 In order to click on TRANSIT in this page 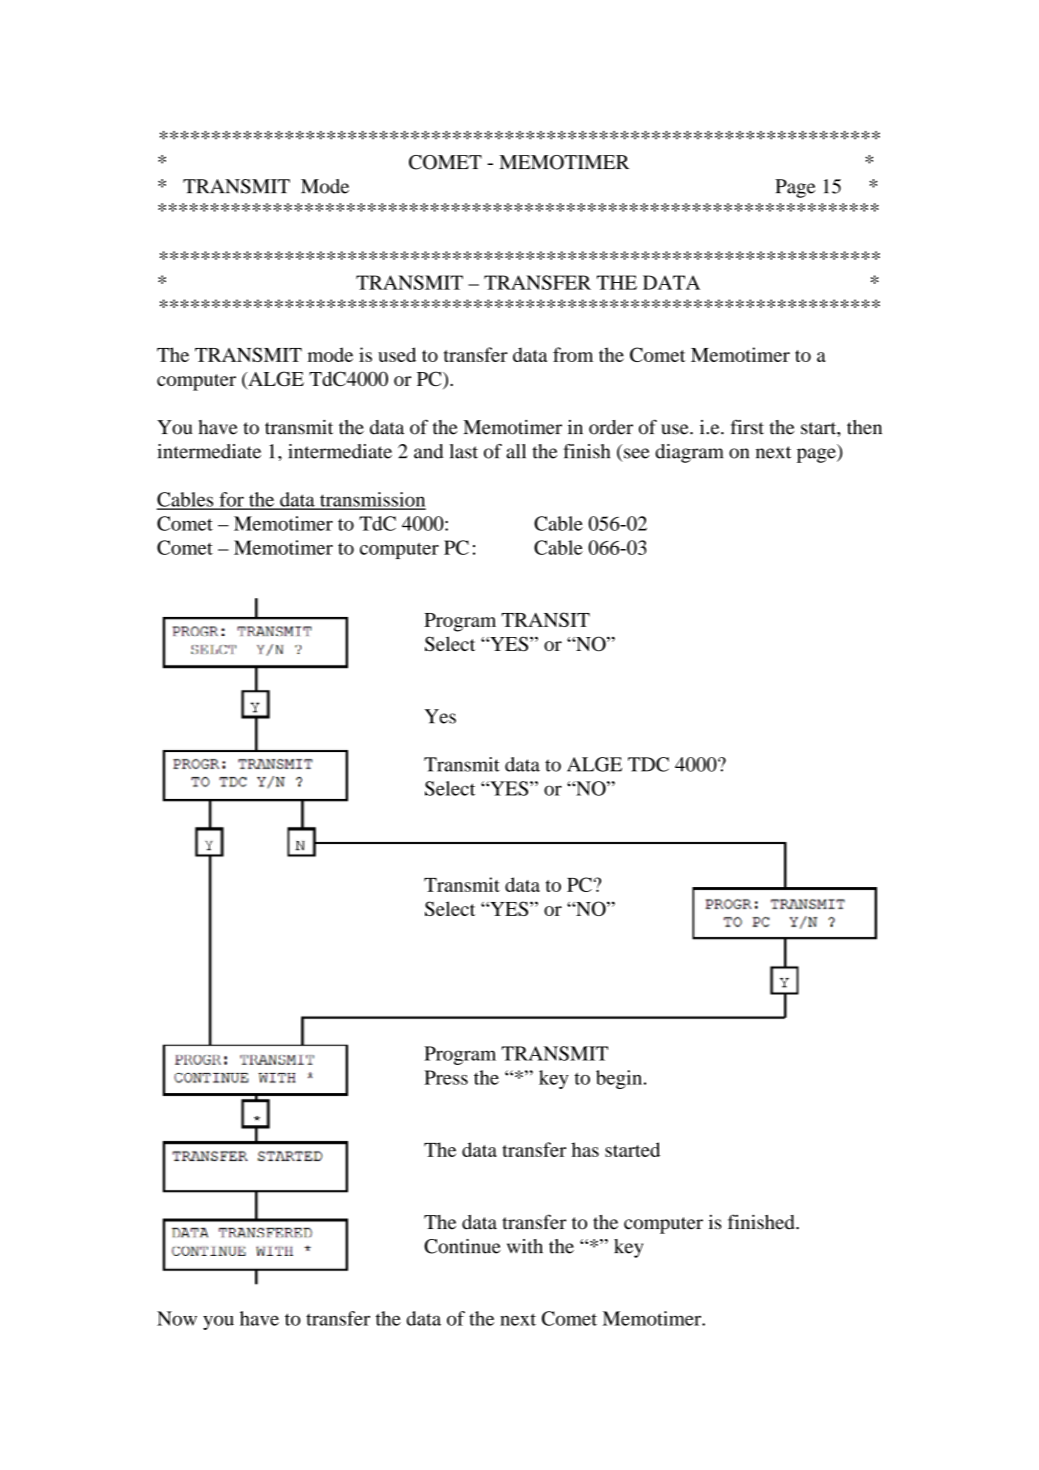, I will do `click(545, 619)`.
